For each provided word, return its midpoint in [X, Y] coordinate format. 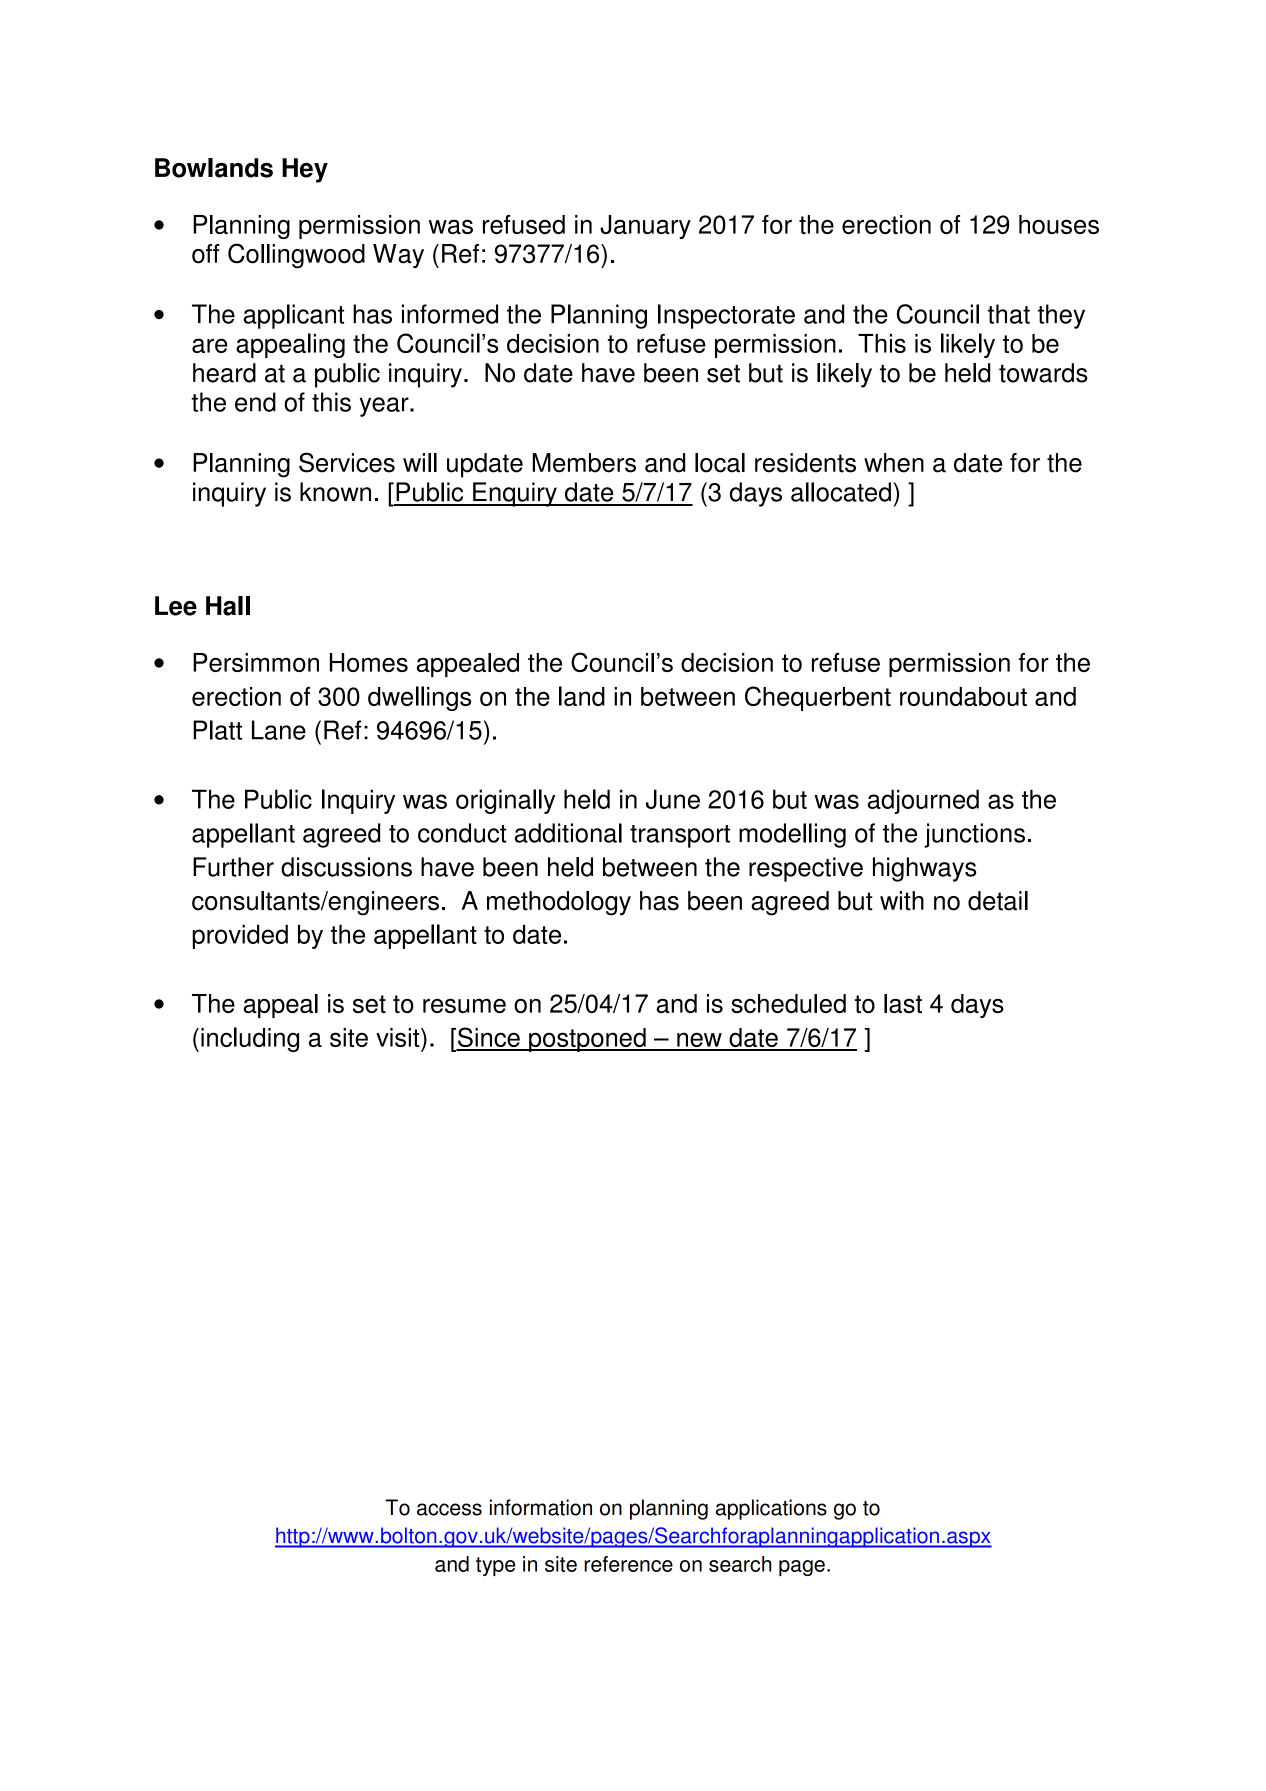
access [449, 1509]
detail [998, 901]
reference [628, 1564]
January [645, 227]
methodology [559, 903]
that [1009, 314]
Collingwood [296, 256]
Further [233, 867]
